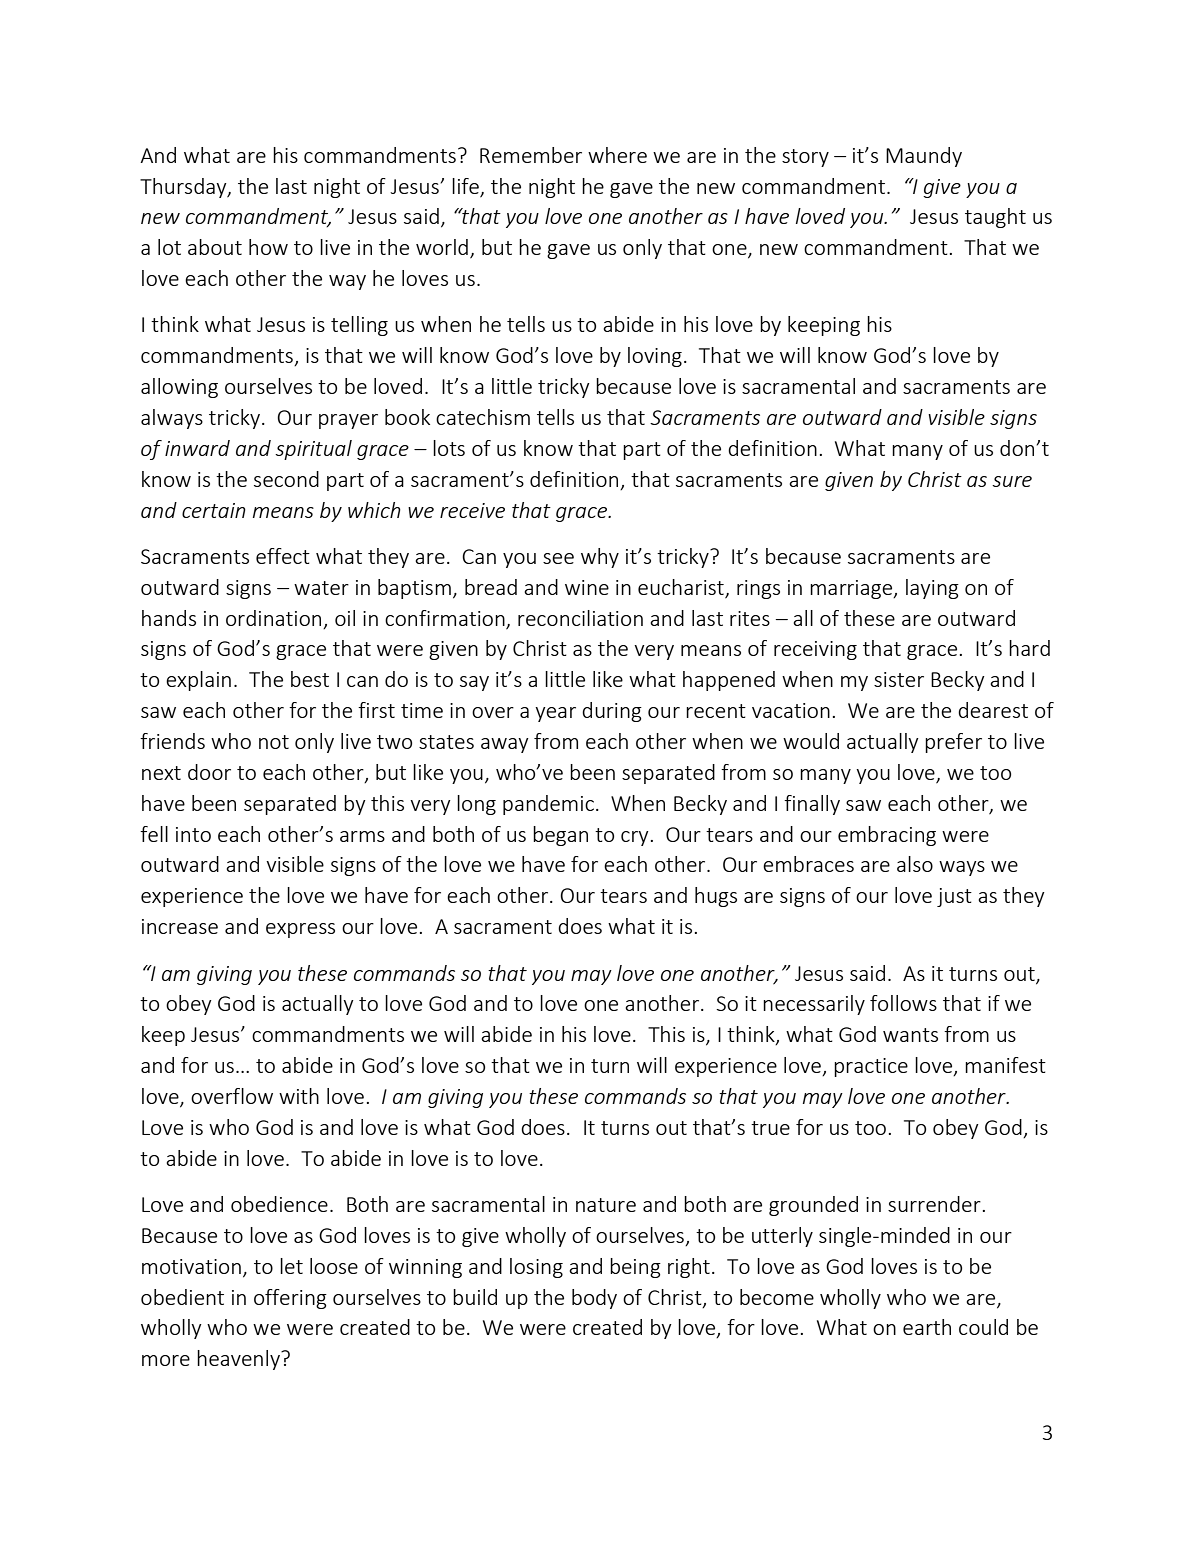 The image size is (1194, 1545). Describe the element at coordinates (954, 897) in the screenshot. I see `just` at that location.
